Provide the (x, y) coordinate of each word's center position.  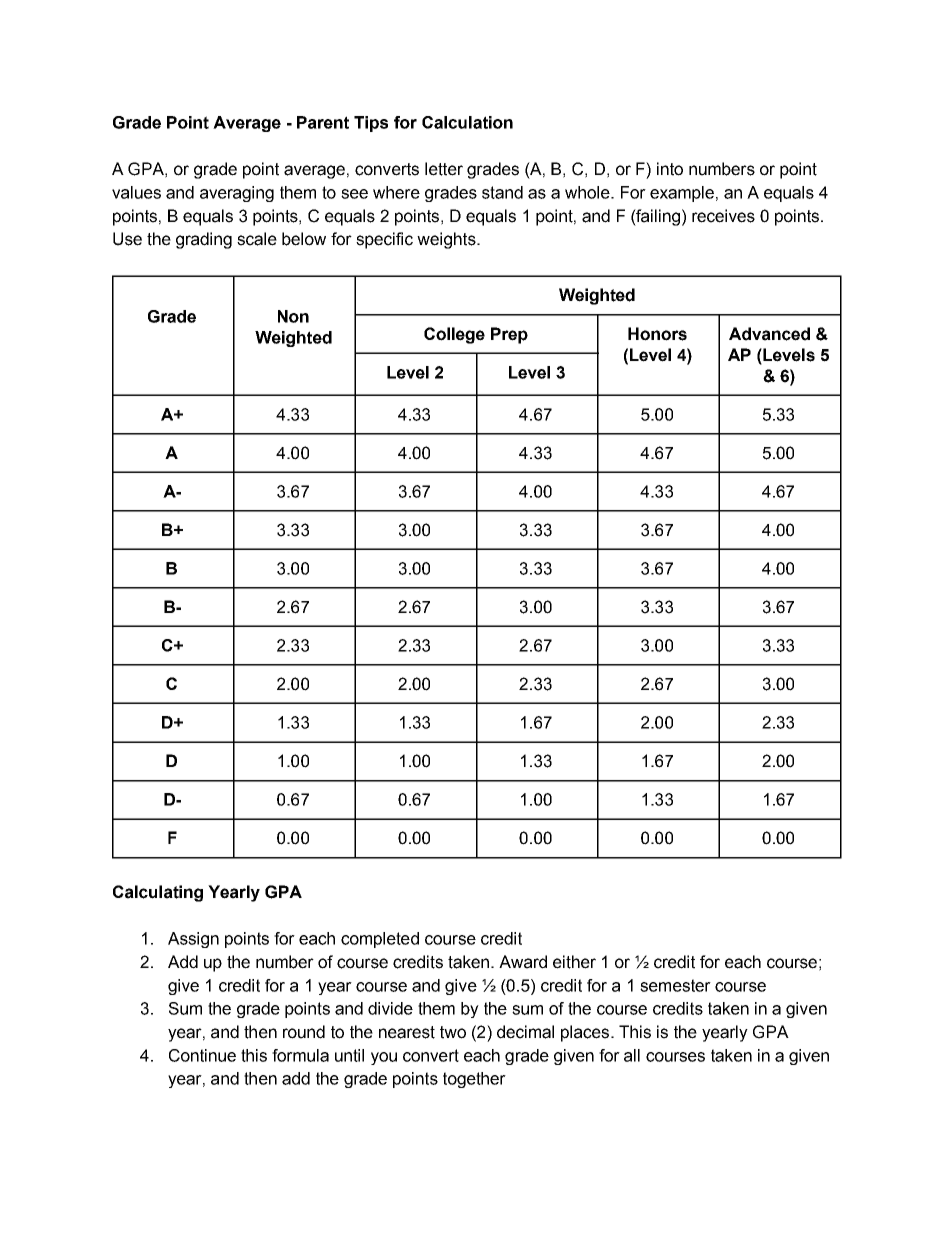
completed (380, 940)
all (632, 1055)
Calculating (158, 893)
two (453, 1032)
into (670, 169)
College (454, 335)
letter (444, 169)
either (574, 962)
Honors (657, 334)
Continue (202, 1055)
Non (293, 316)
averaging (237, 194)
